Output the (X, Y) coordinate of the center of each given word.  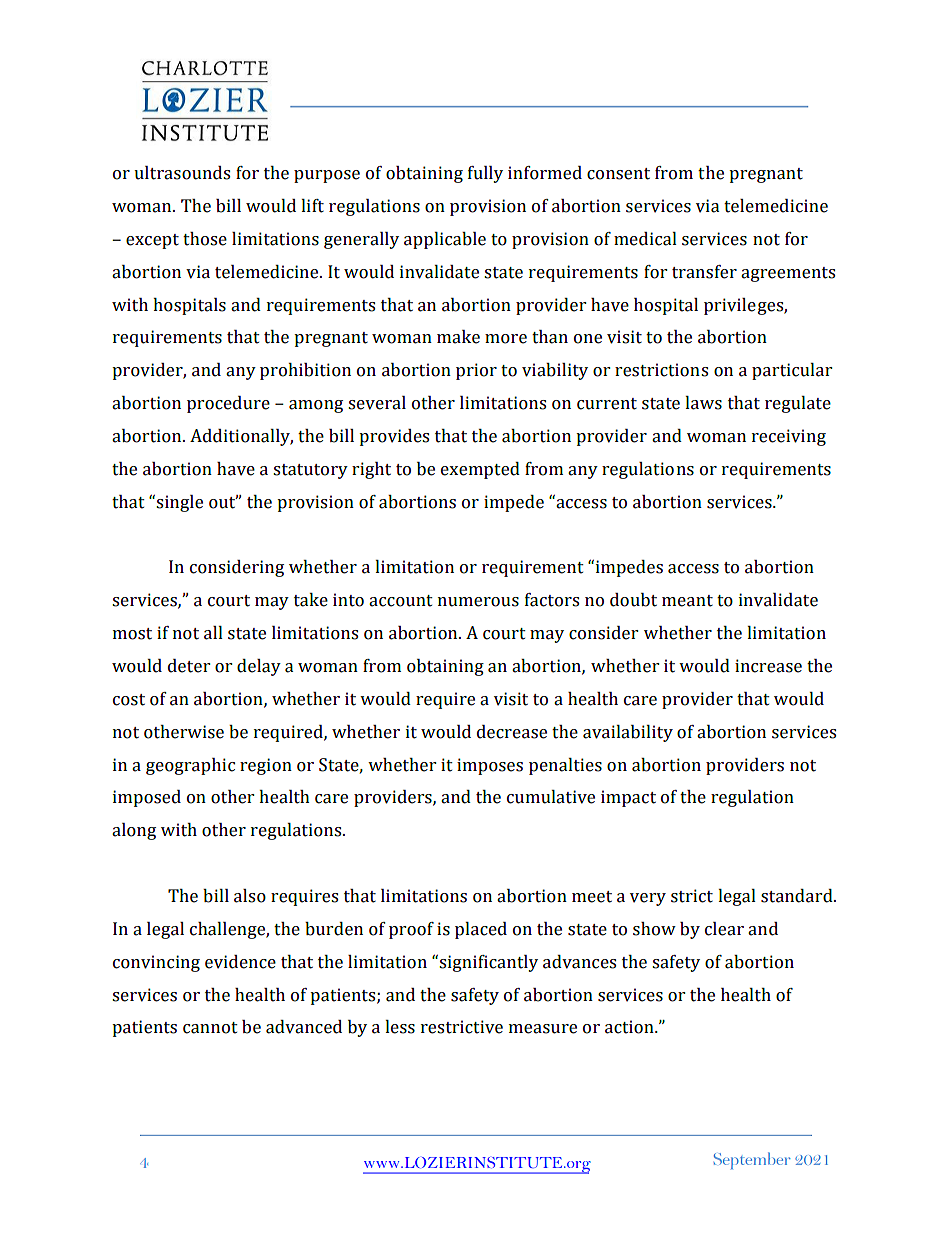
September (752, 1160)
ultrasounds (182, 173)
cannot (210, 1028)
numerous (478, 602)
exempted (480, 470)
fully (485, 174)
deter (189, 666)
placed (481, 930)
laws (703, 403)
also (250, 896)
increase (768, 666)
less (400, 1027)
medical (645, 239)
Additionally (241, 437)
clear (724, 929)
